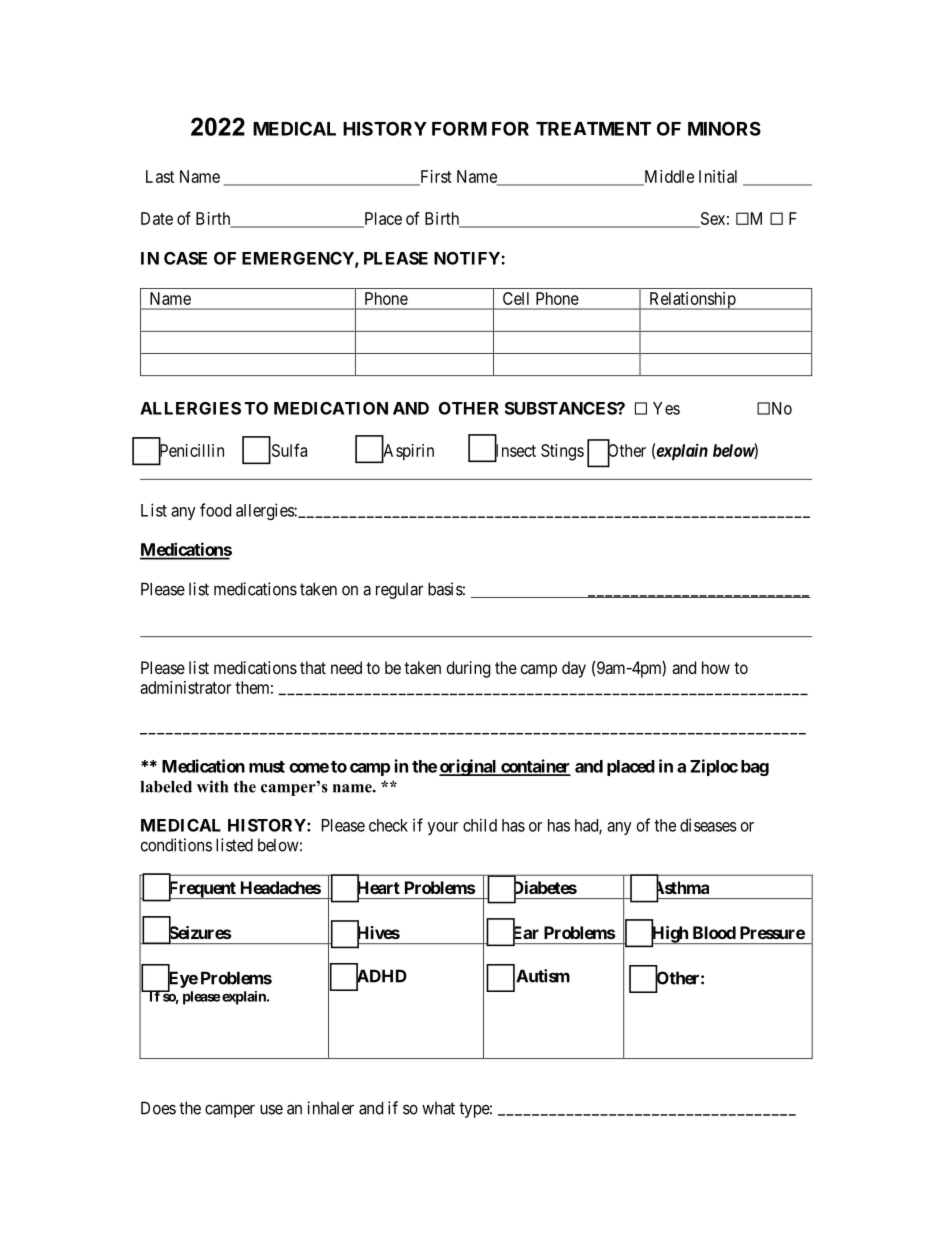 This image has width=952, height=1233. Describe the element at coordinates (438, 1108) in the image. I see `what` at that location.
